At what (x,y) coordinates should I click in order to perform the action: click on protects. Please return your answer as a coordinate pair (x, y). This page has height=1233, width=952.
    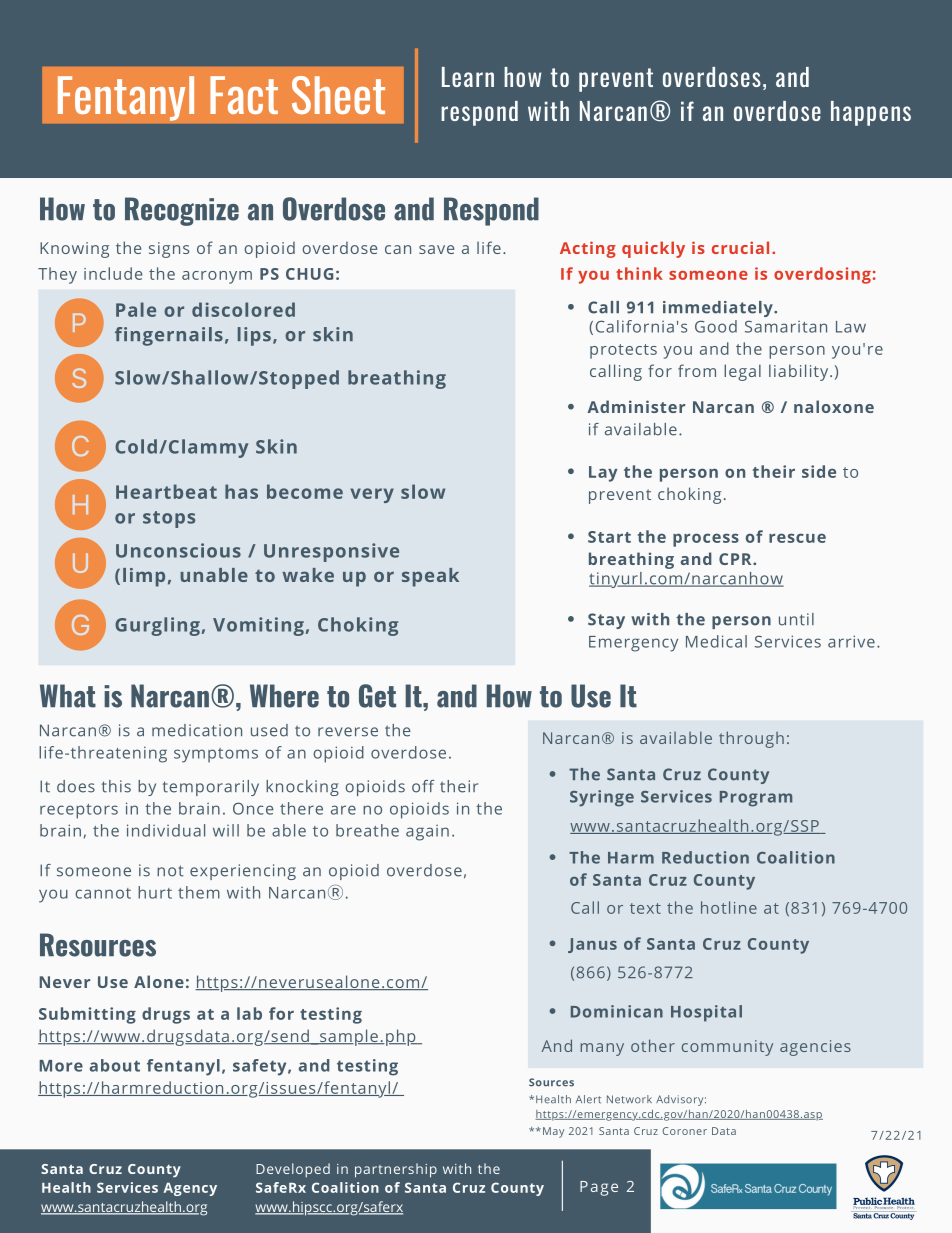
    Looking at the image, I should click on (623, 351).
